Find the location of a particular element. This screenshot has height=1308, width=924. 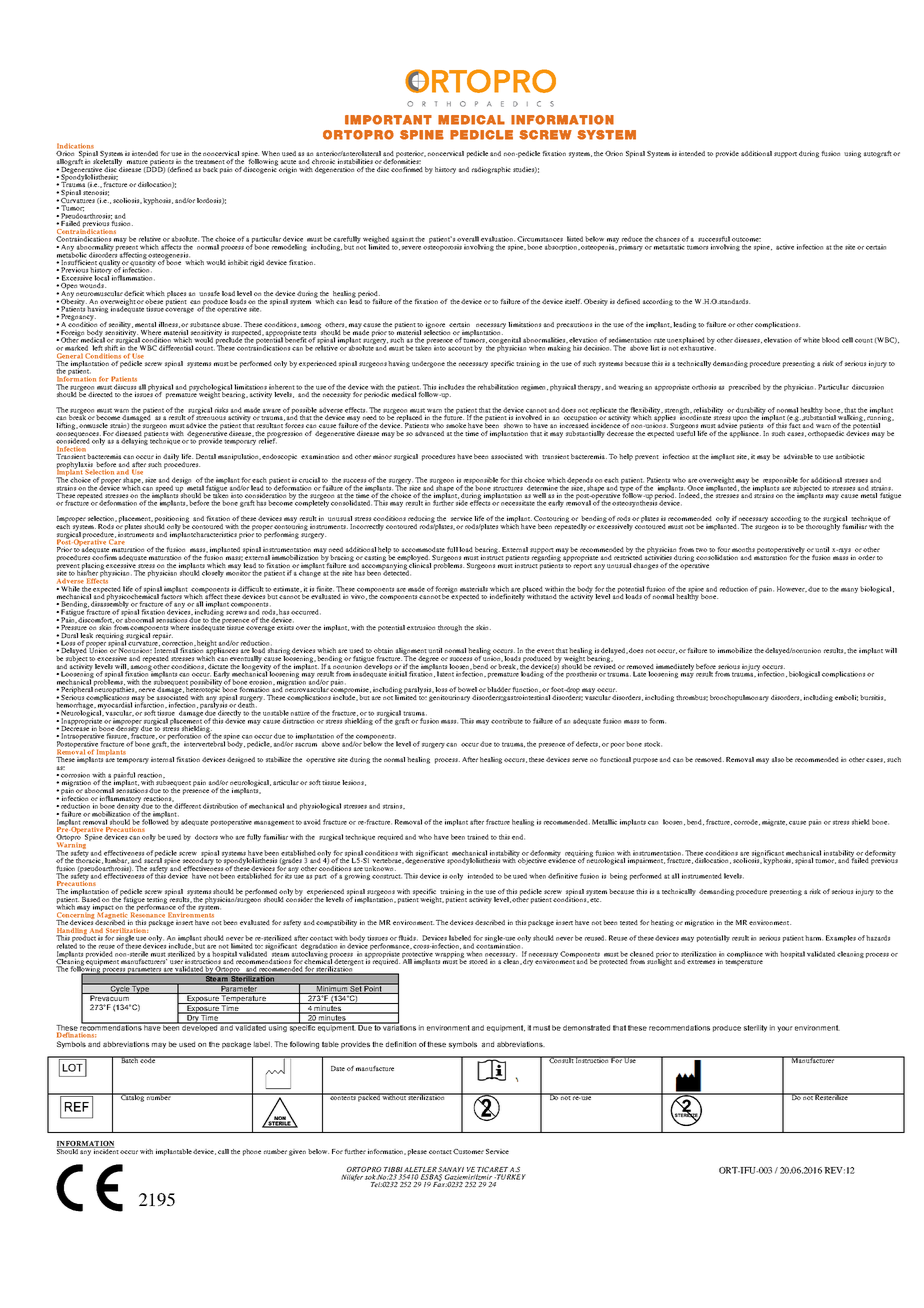

active is located at coordinates (785, 247).
